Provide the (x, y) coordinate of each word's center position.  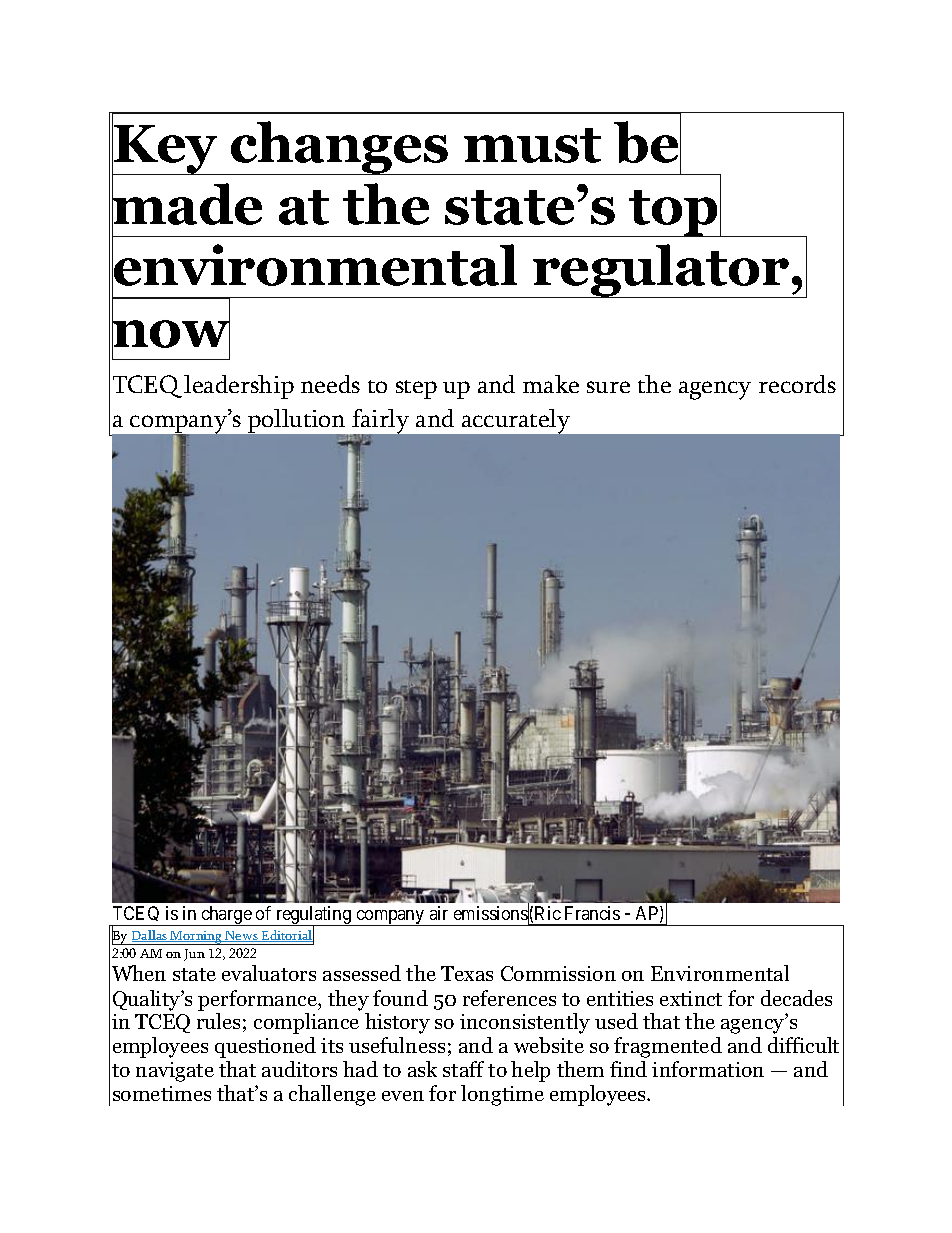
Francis (592, 913)
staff (463, 1069)
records (797, 384)
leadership (239, 387)
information (708, 1069)
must (532, 145)
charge (226, 916)
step (416, 389)
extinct (691, 998)
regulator (661, 271)
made (187, 204)
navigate (175, 1072)
